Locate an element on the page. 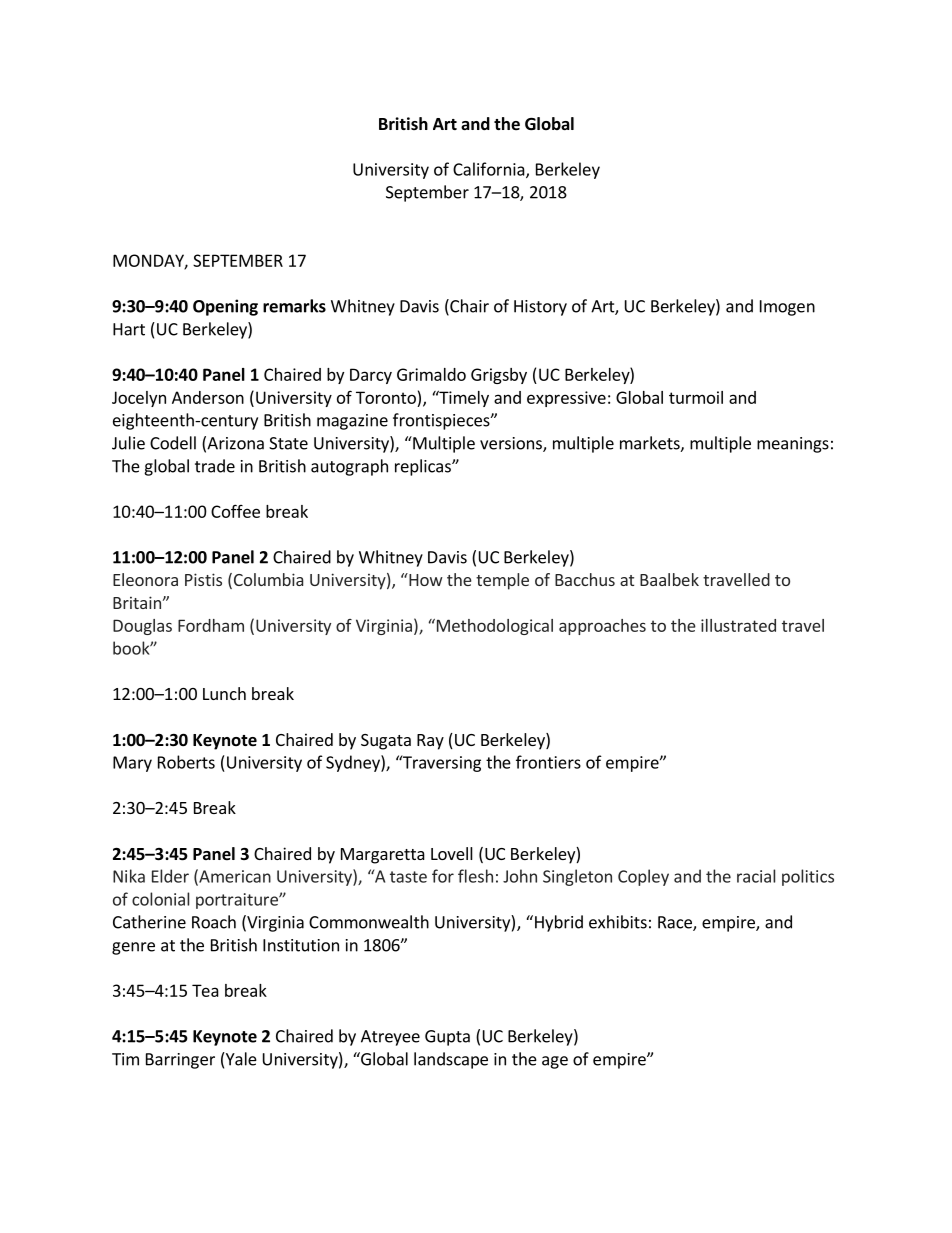 The image size is (952, 1233). Gupta is located at coordinates (447, 1038).
